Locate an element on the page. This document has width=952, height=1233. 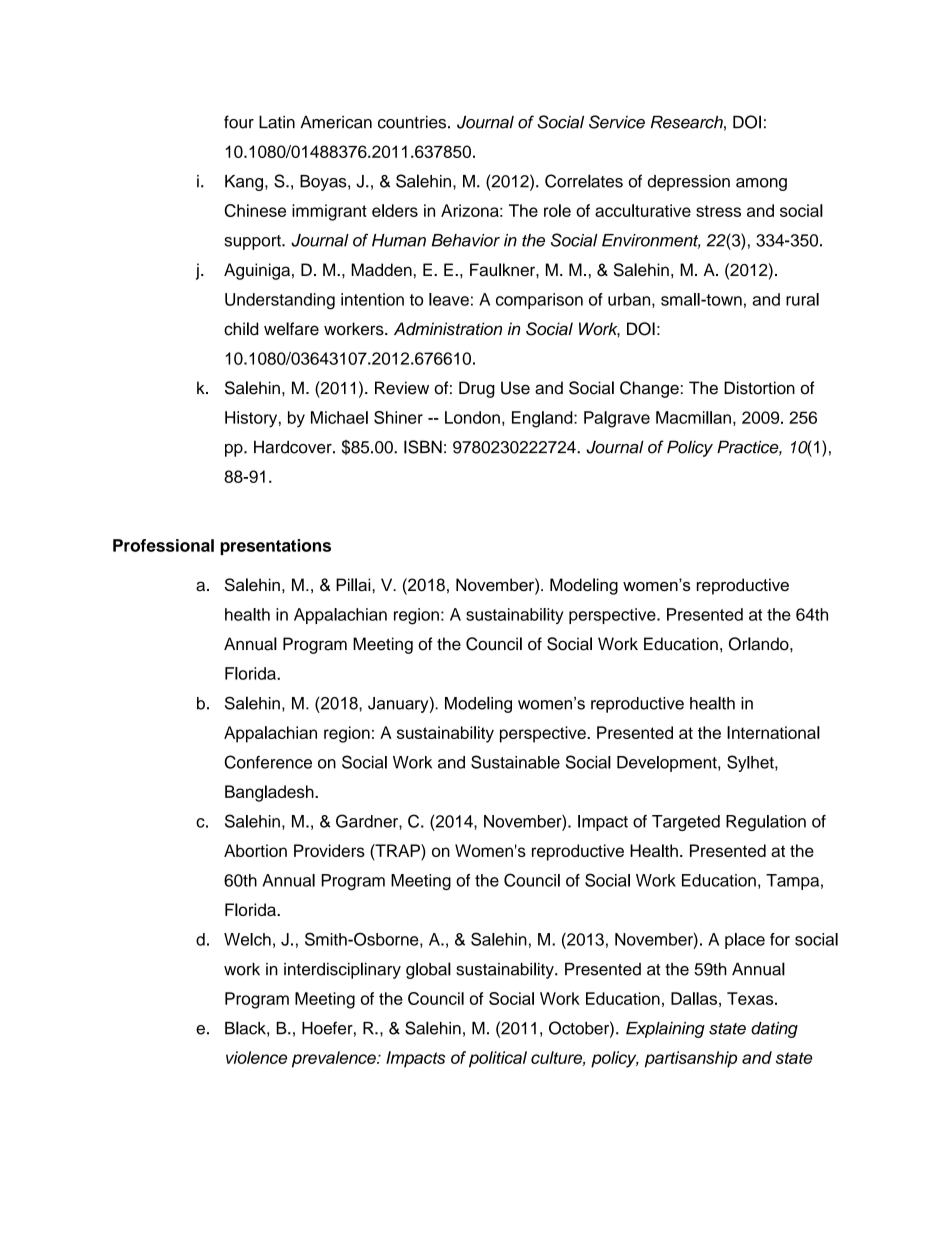
political is located at coordinates (498, 1059).
